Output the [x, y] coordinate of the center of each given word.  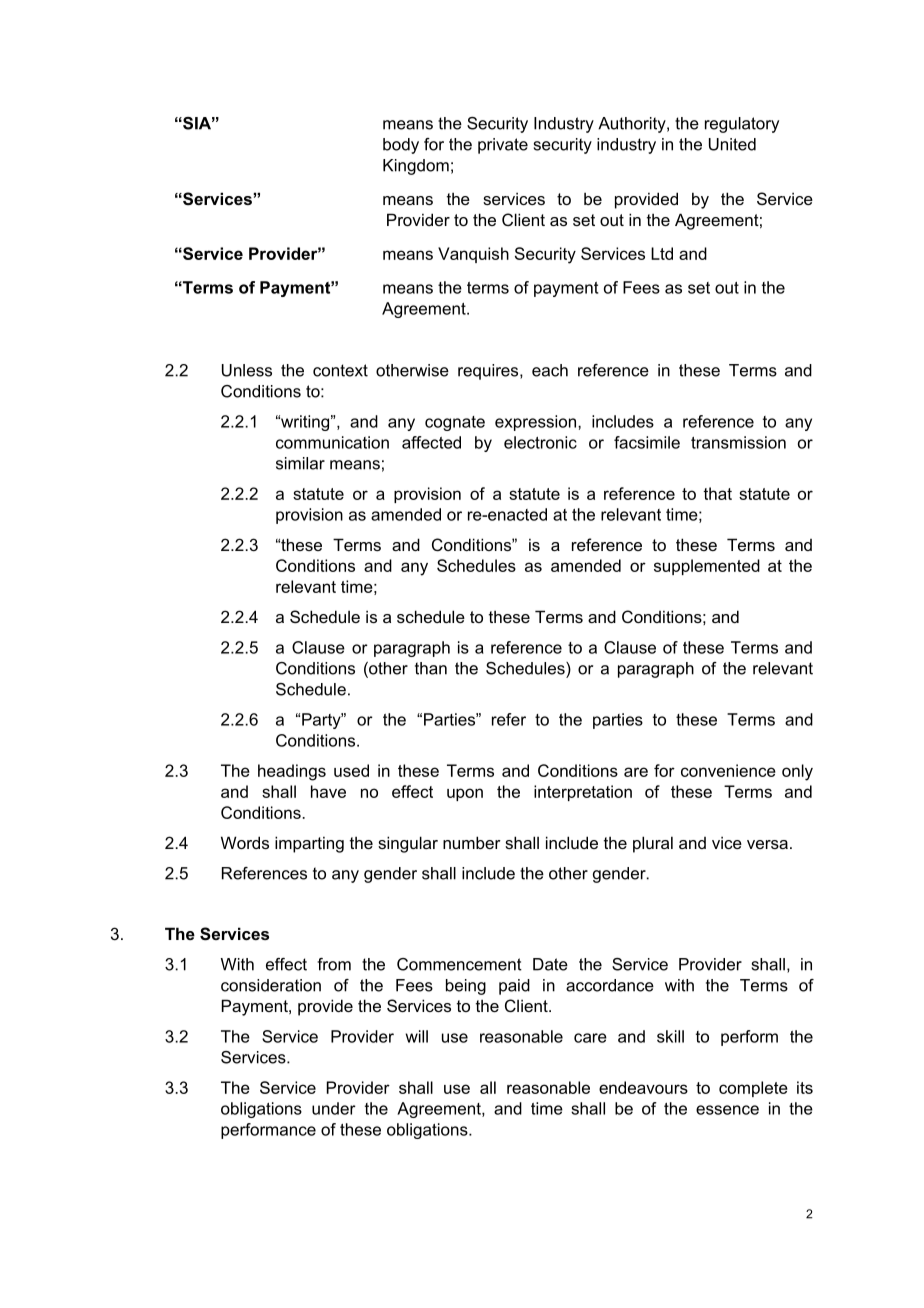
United [732, 144]
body [401, 146]
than [431, 668]
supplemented [707, 567]
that [717, 493]
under [334, 1108]
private [503, 146]
